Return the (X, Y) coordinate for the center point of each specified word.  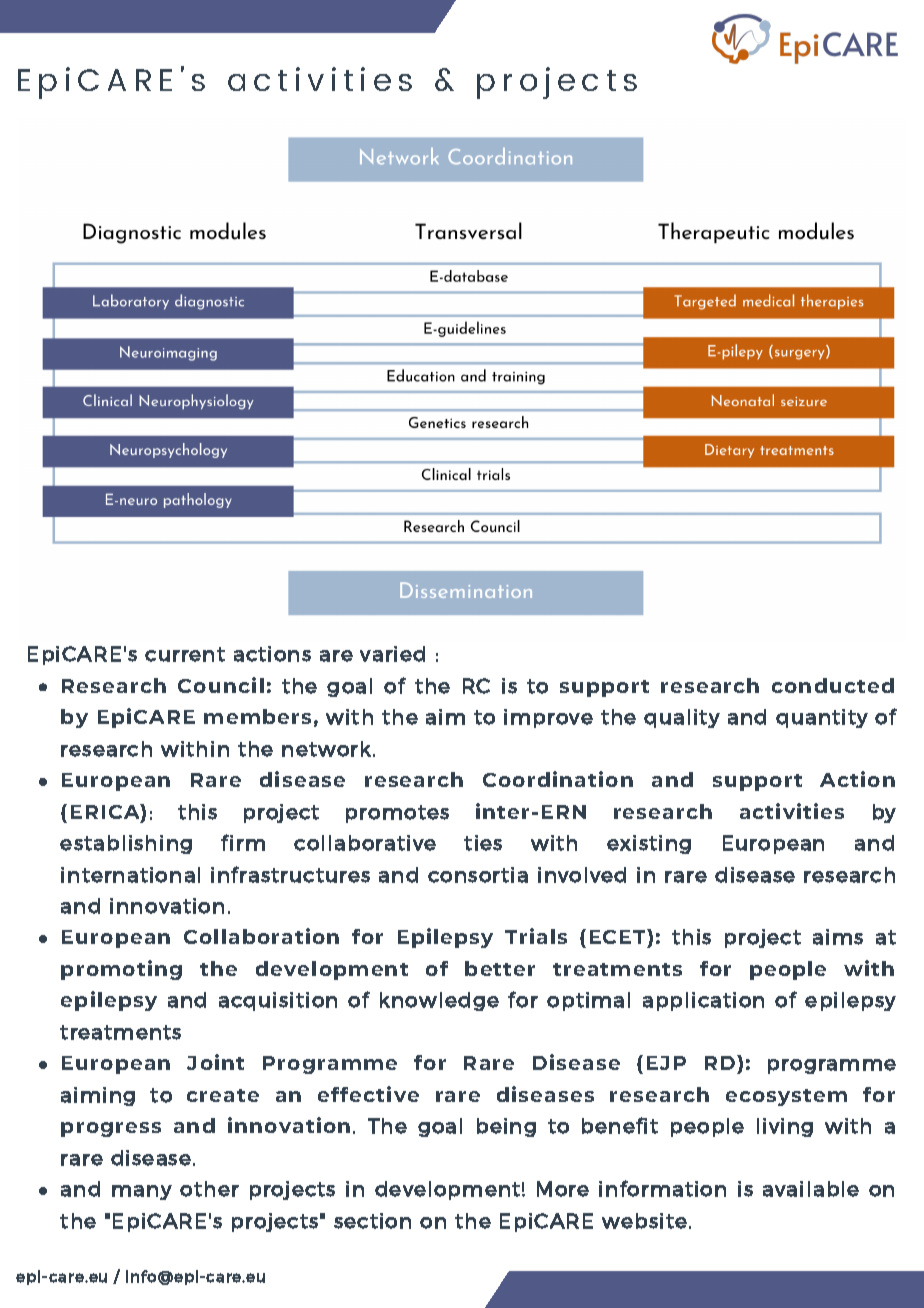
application (703, 1001)
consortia (478, 875)
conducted (833, 685)
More (563, 1189)
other (209, 1189)
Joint (215, 1062)
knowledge (439, 1001)
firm (243, 842)
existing (649, 844)
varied (392, 654)
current (185, 654)
